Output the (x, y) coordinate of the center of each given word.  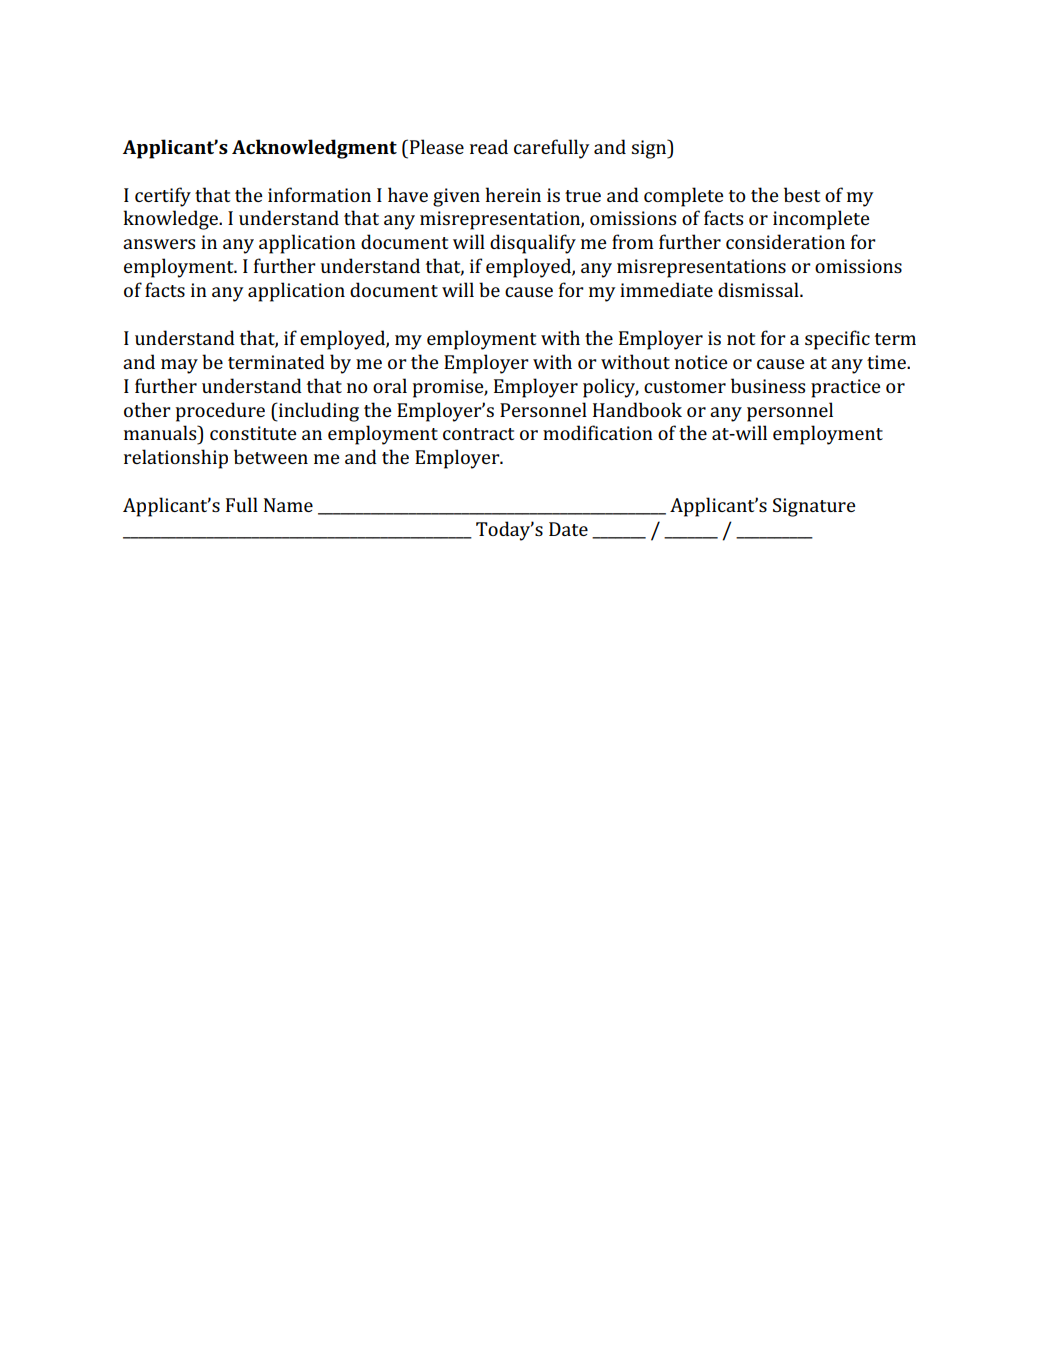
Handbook (637, 409)
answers (159, 244)
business (768, 385)
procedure (220, 412)
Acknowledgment (314, 149)
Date (568, 529)
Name (288, 505)
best (802, 194)
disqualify (533, 244)
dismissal (759, 289)
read (489, 146)
